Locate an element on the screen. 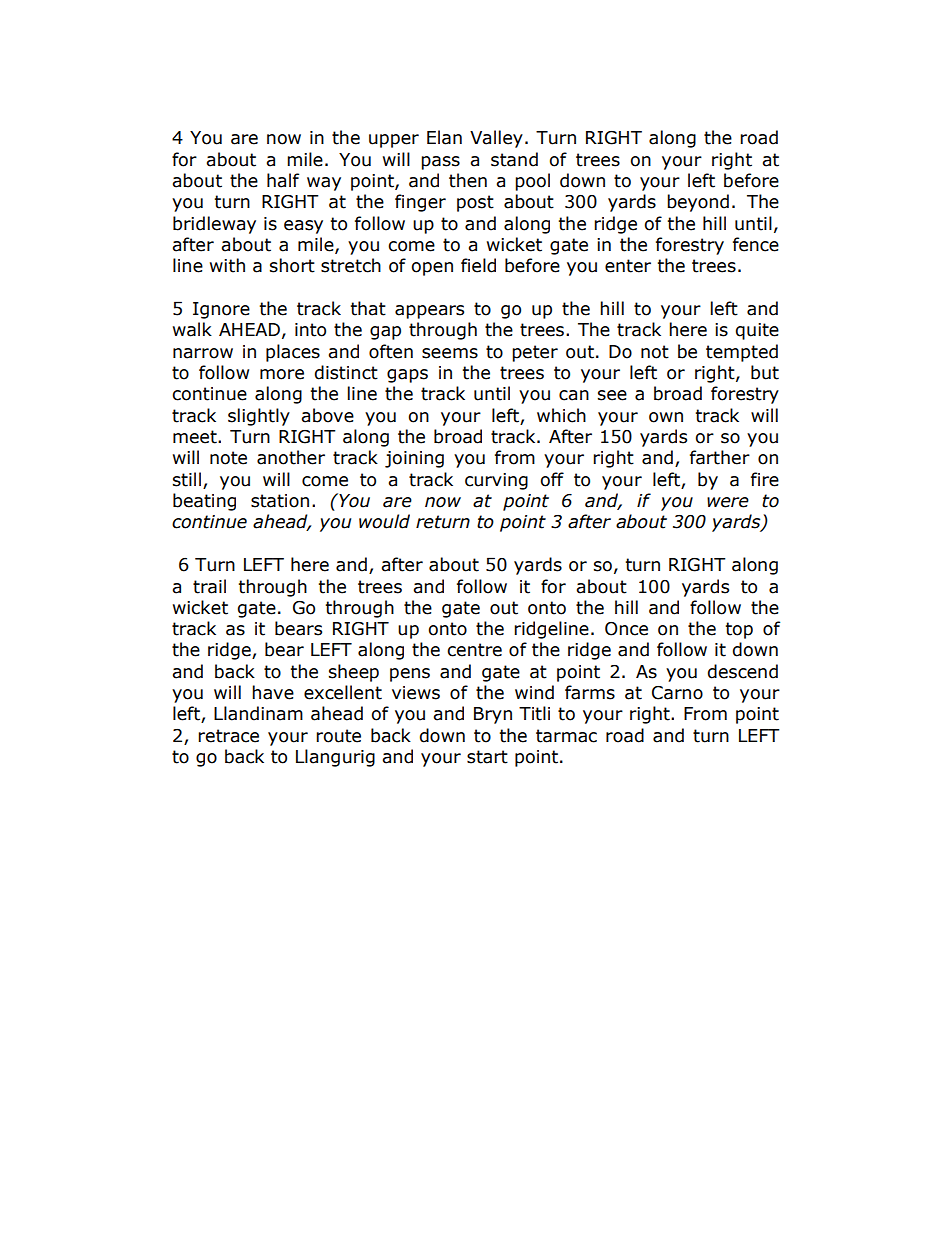  seems is located at coordinates (450, 353).
